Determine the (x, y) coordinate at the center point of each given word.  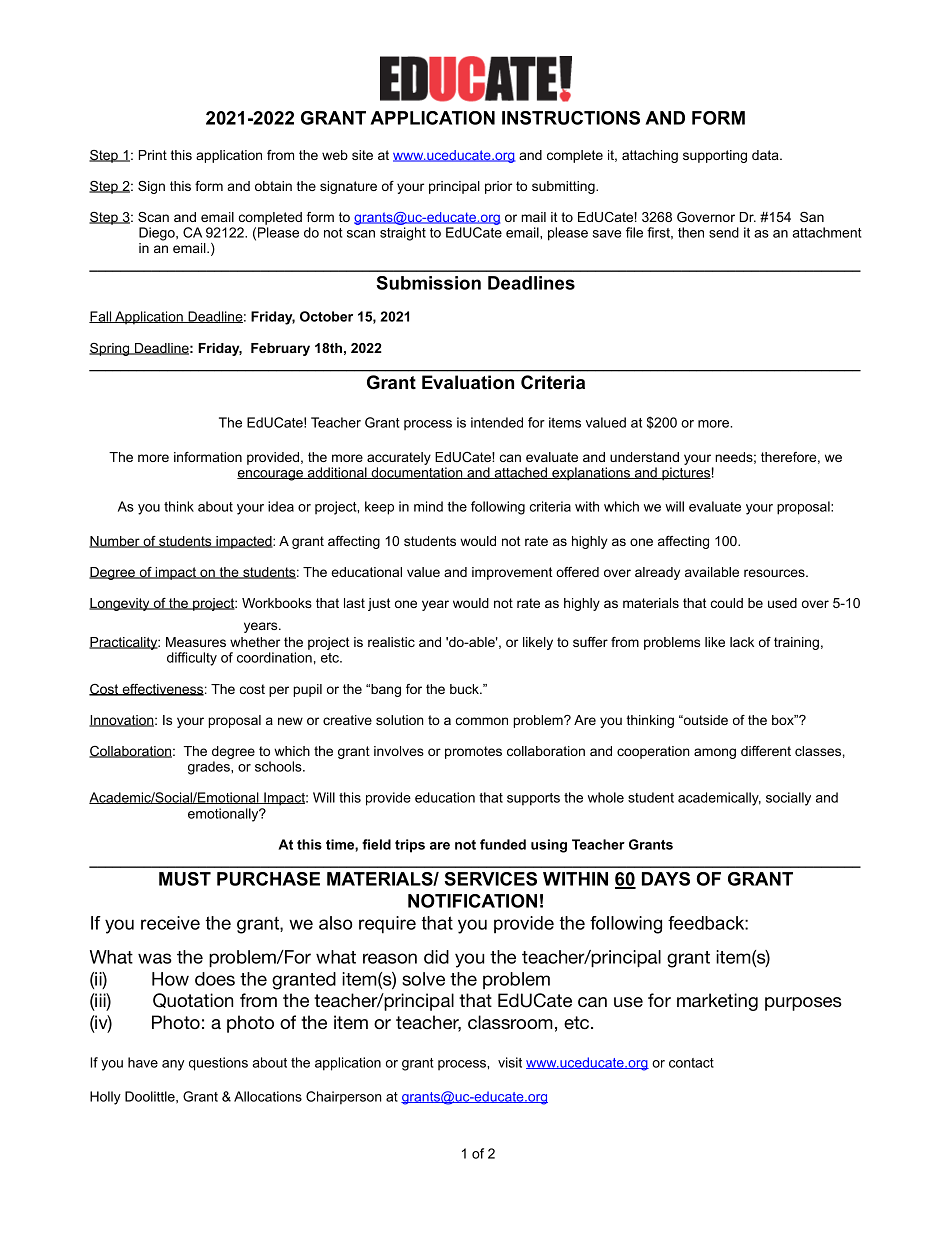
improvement (512, 573)
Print (153, 155)
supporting (715, 156)
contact (691, 1063)
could (727, 603)
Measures (196, 642)
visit (510, 1062)
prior (498, 187)
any (173, 1065)
